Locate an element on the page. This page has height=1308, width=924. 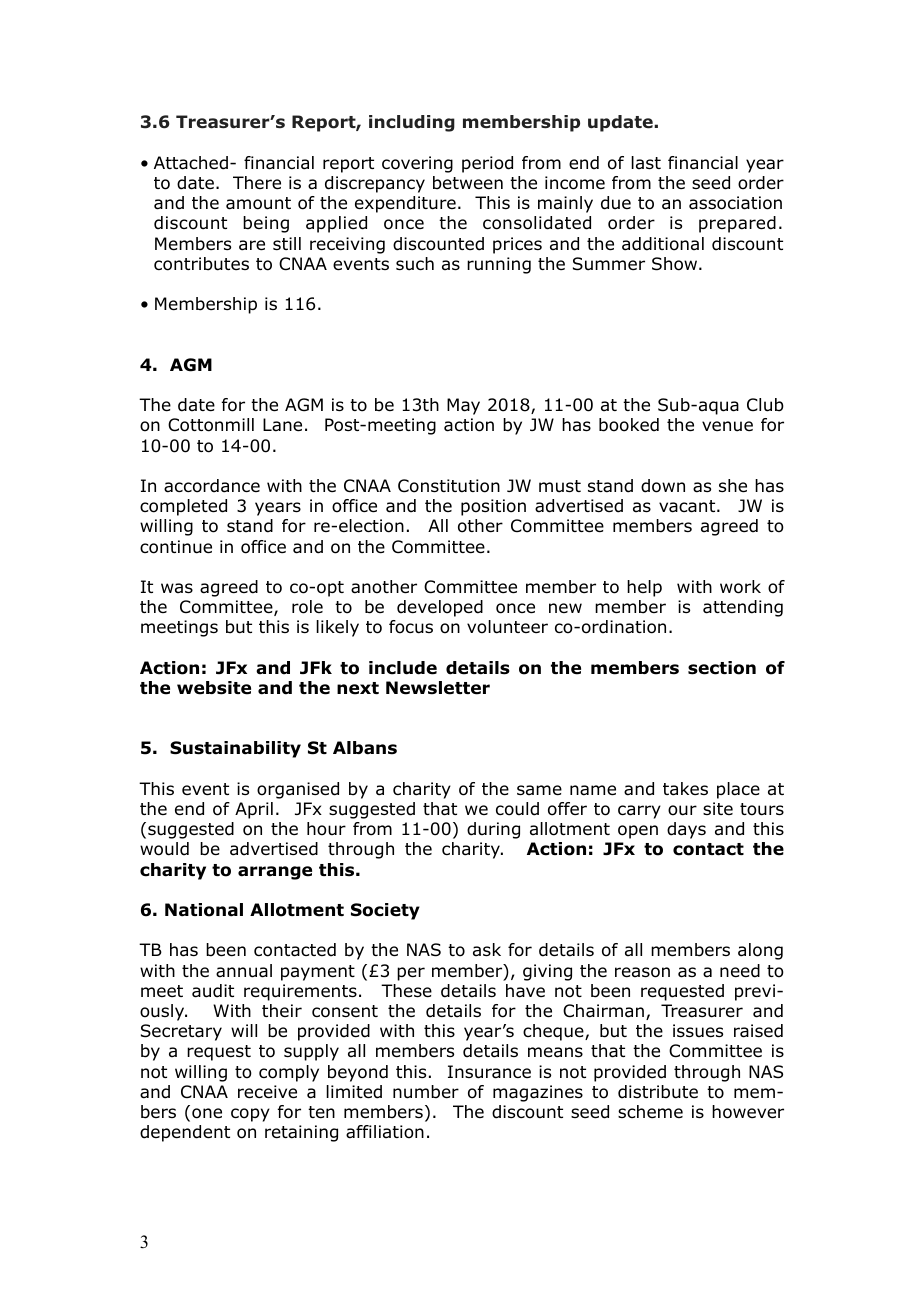
copy is located at coordinates (250, 1115).
